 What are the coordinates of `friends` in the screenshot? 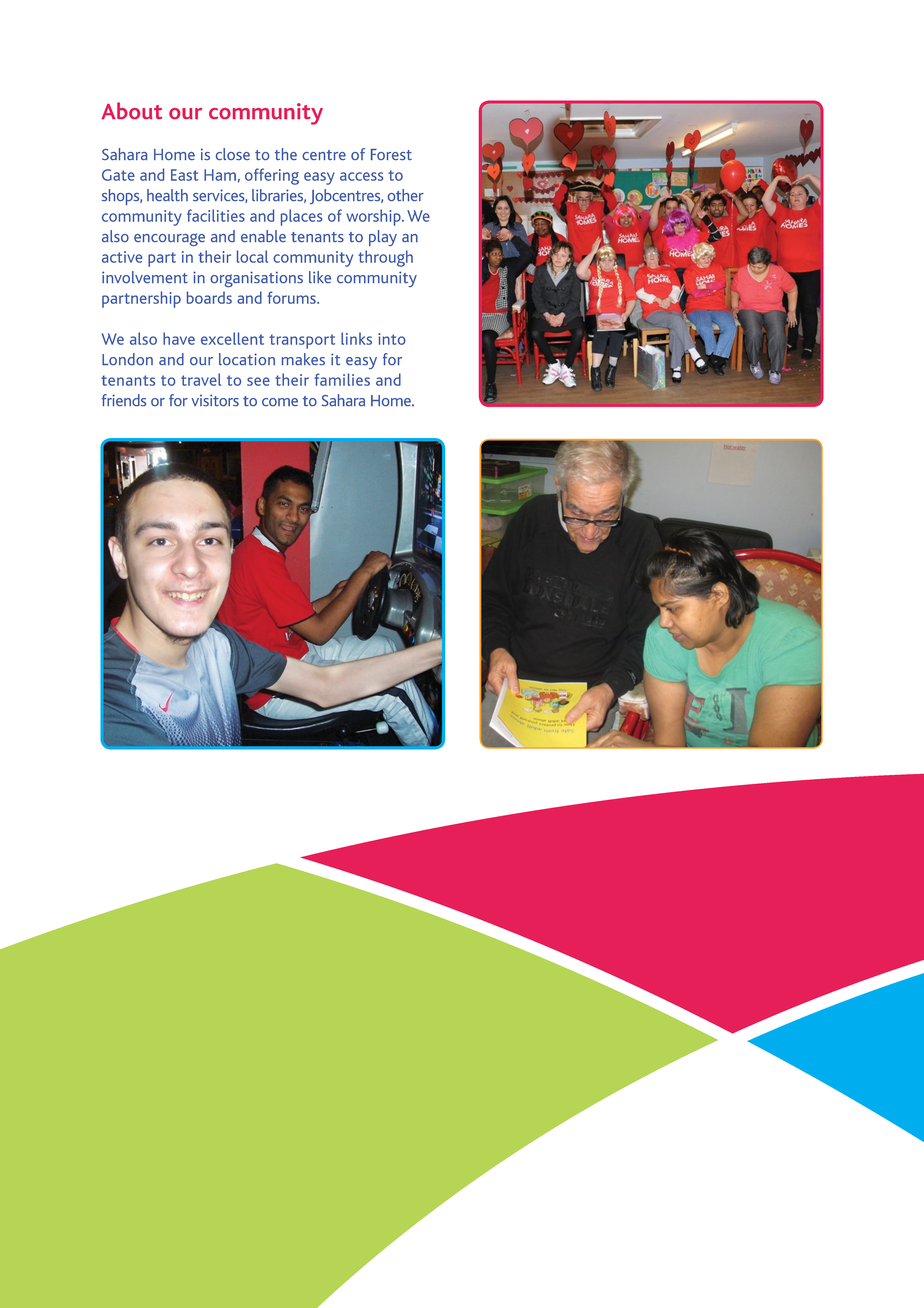 It's located at (124, 400).
